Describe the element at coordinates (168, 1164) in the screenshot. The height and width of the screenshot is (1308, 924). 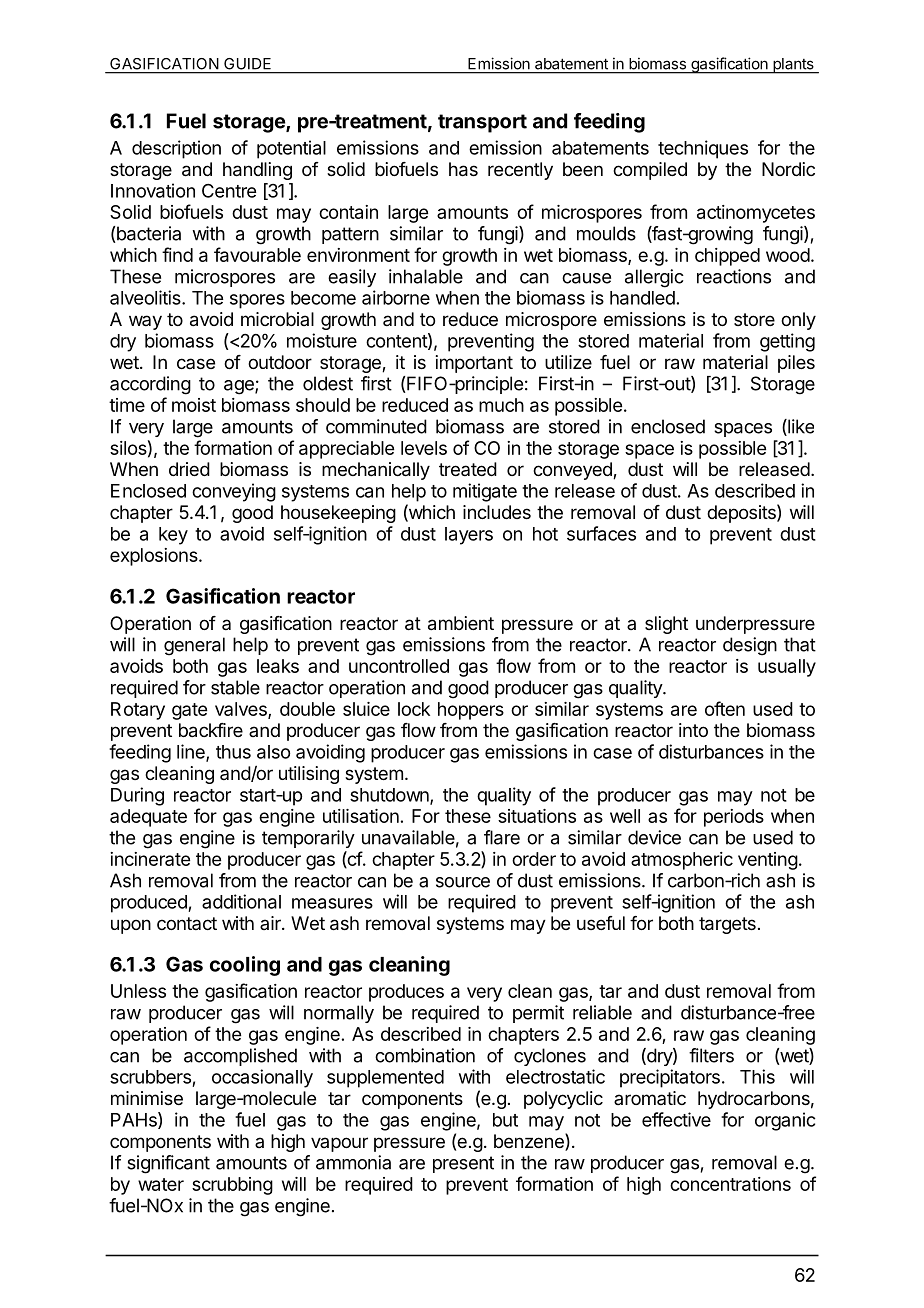
I see `significant` at that location.
